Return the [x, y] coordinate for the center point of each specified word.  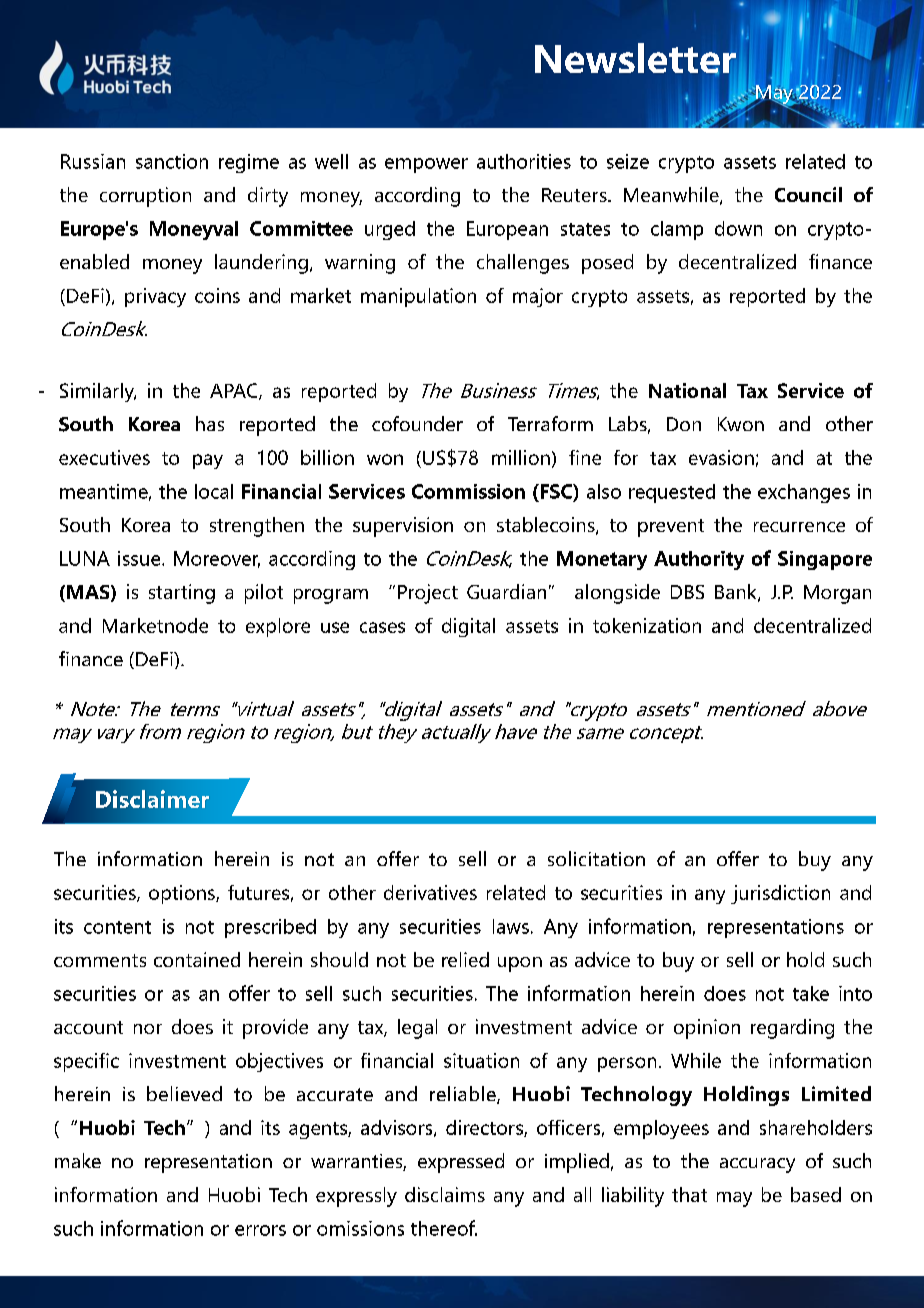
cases [382, 627]
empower [426, 165]
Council [808, 194]
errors [260, 1230]
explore [278, 627]
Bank [737, 593]
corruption [145, 197]
